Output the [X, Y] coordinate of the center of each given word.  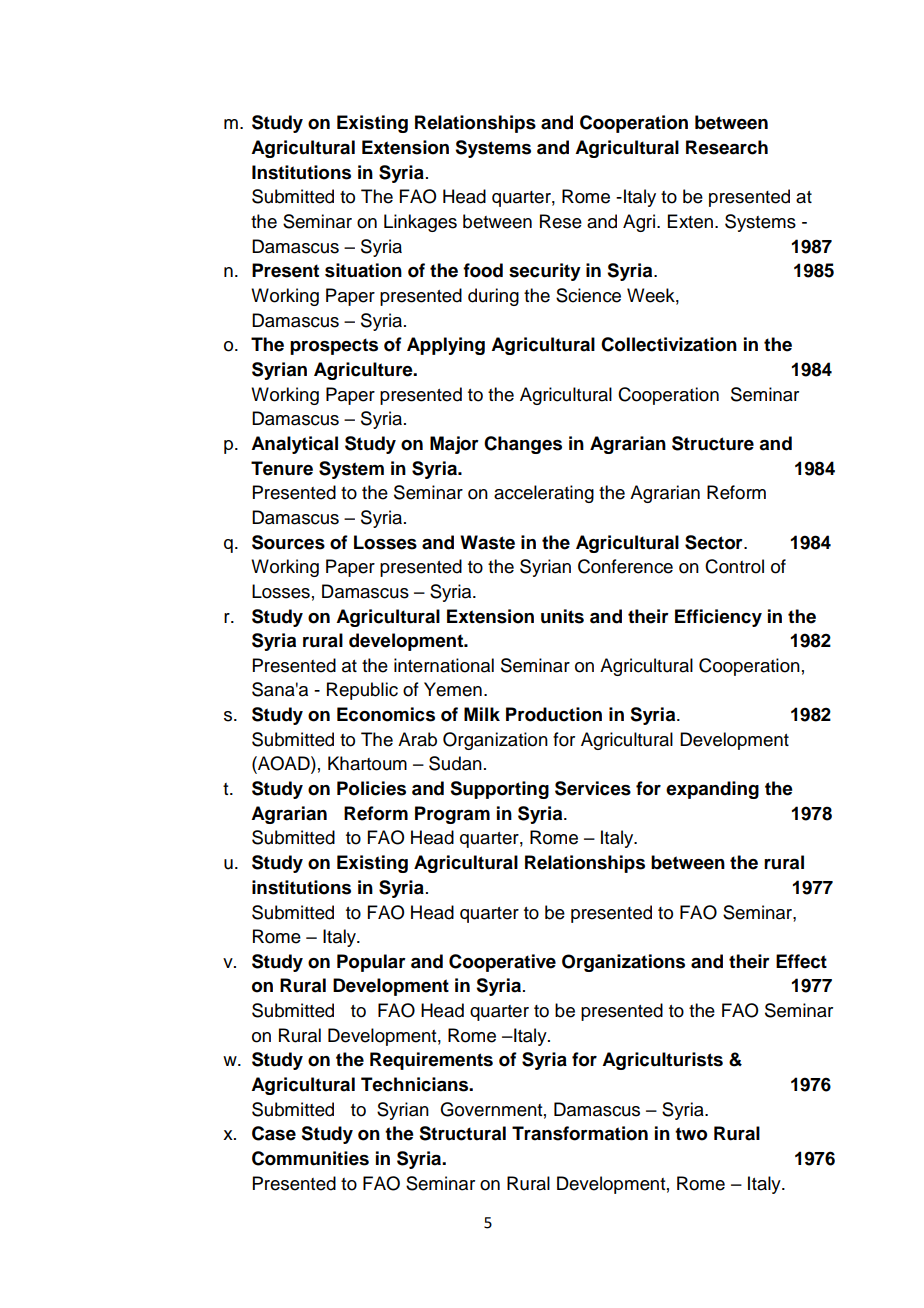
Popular [371, 963]
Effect [801, 961]
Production [554, 714]
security [545, 272]
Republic [362, 691]
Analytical [294, 445]
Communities [310, 1158]
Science [588, 295]
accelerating [544, 494]
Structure [713, 443]
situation [363, 270]
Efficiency [718, 618]
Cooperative [502, 963]
